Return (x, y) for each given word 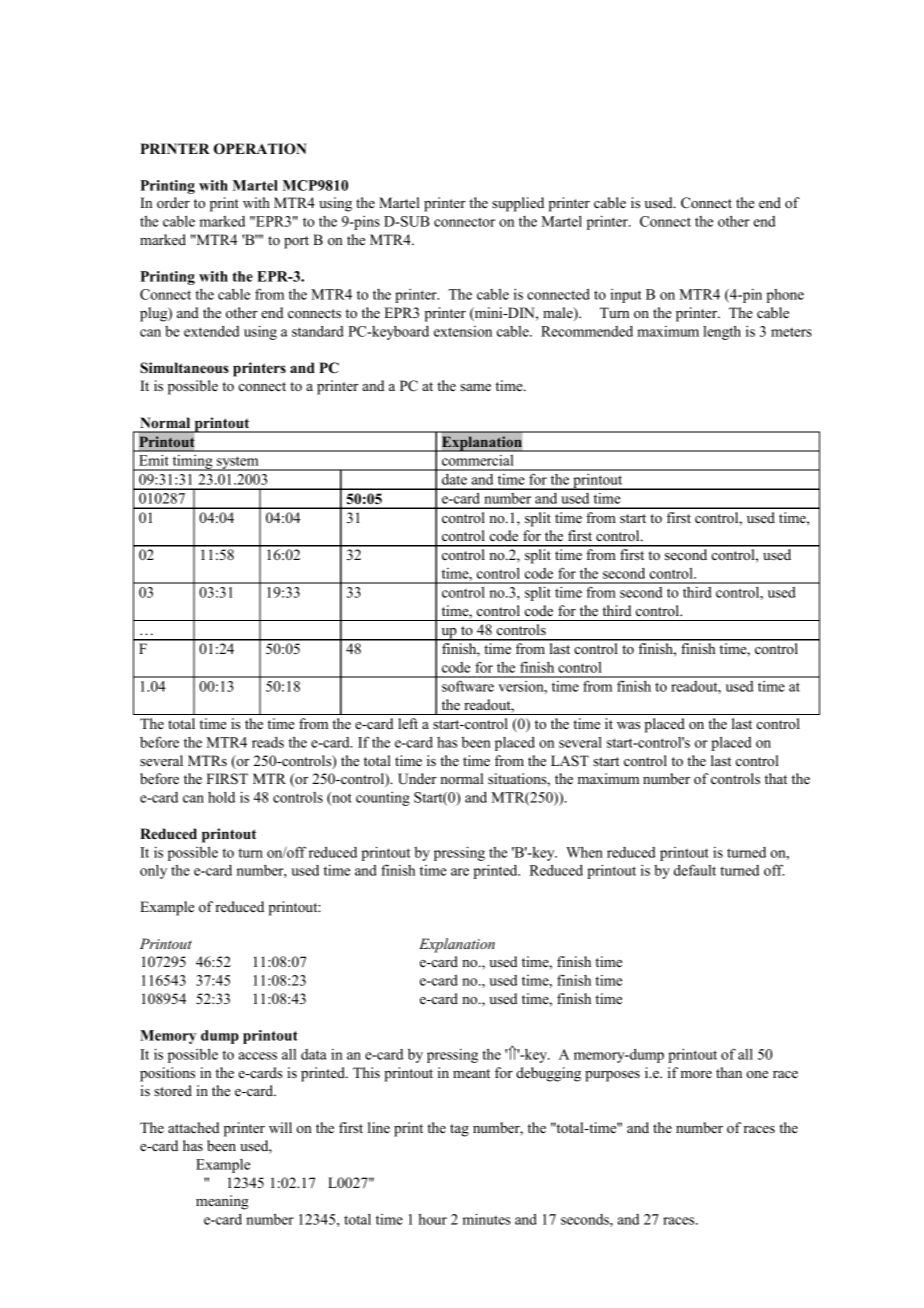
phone (785, 296)
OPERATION (260, 149)
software (468, 686)
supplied (518, 204)
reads (268, 742)
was (628, 725)
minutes (486, 1219)
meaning (222, 1202)
